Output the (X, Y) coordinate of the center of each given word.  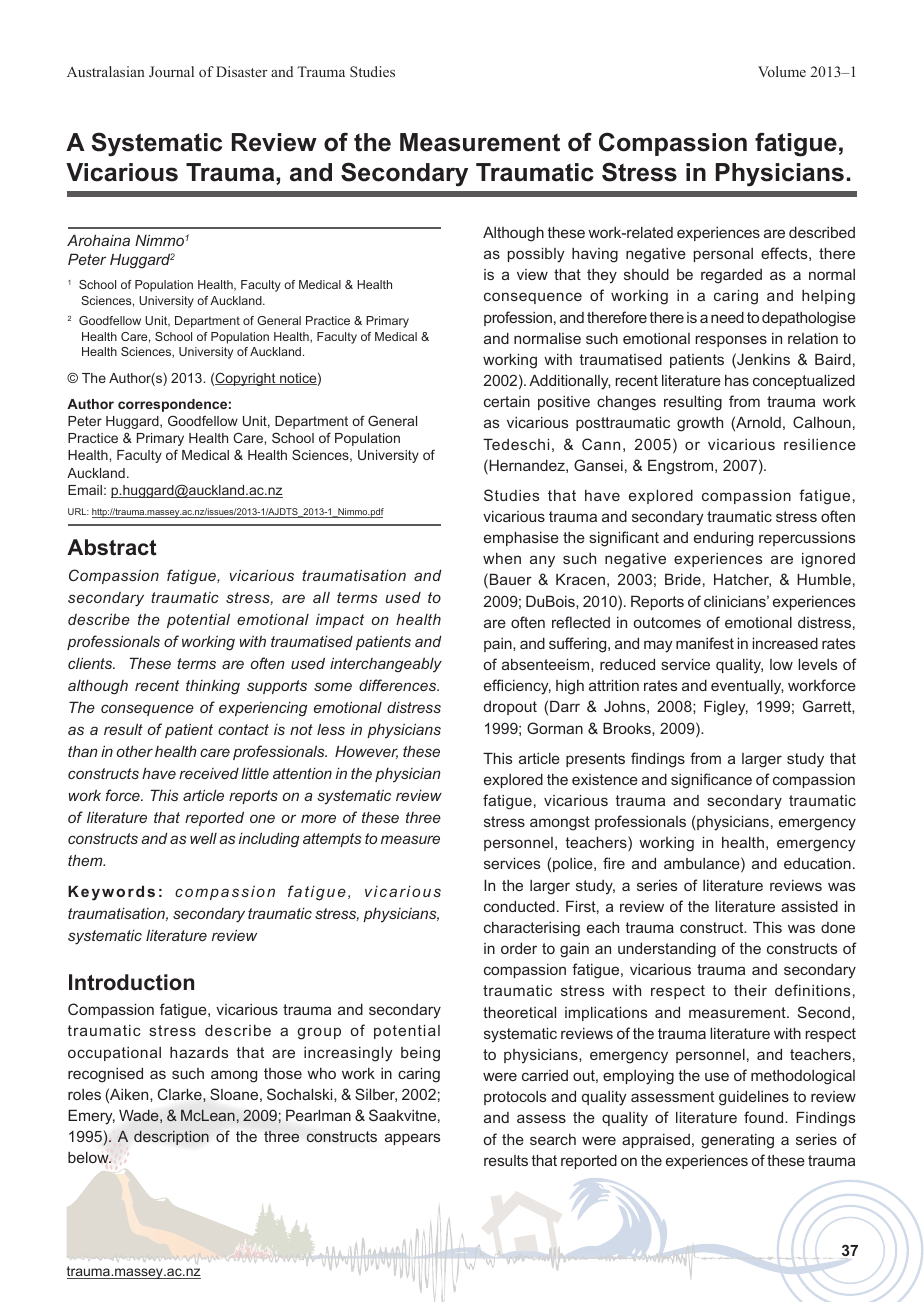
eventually (747, 687)
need (727, 317)
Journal (171, 71)
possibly (536, 255)
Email (85, 490)
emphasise (521, 538)
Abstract (111, 547)
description (171, 1137)
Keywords (111, 893)
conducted (519, 906)
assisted (809, 906)
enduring (723, 539)
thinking (213, 687)
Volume (782, 71)
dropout (510, 708)
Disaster (242, 71)
